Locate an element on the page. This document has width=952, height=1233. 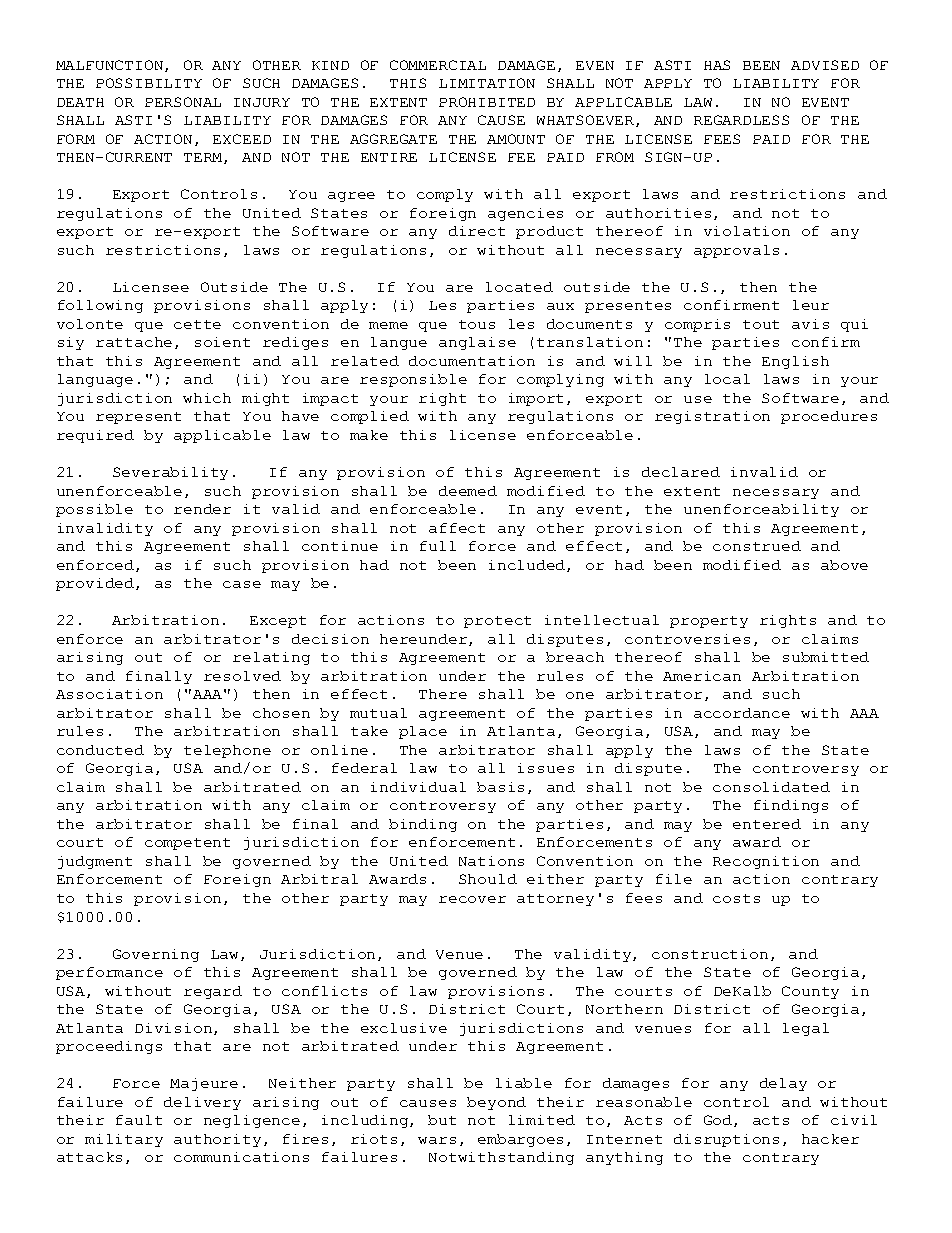
deemed is located at coordinates (468, 491).
